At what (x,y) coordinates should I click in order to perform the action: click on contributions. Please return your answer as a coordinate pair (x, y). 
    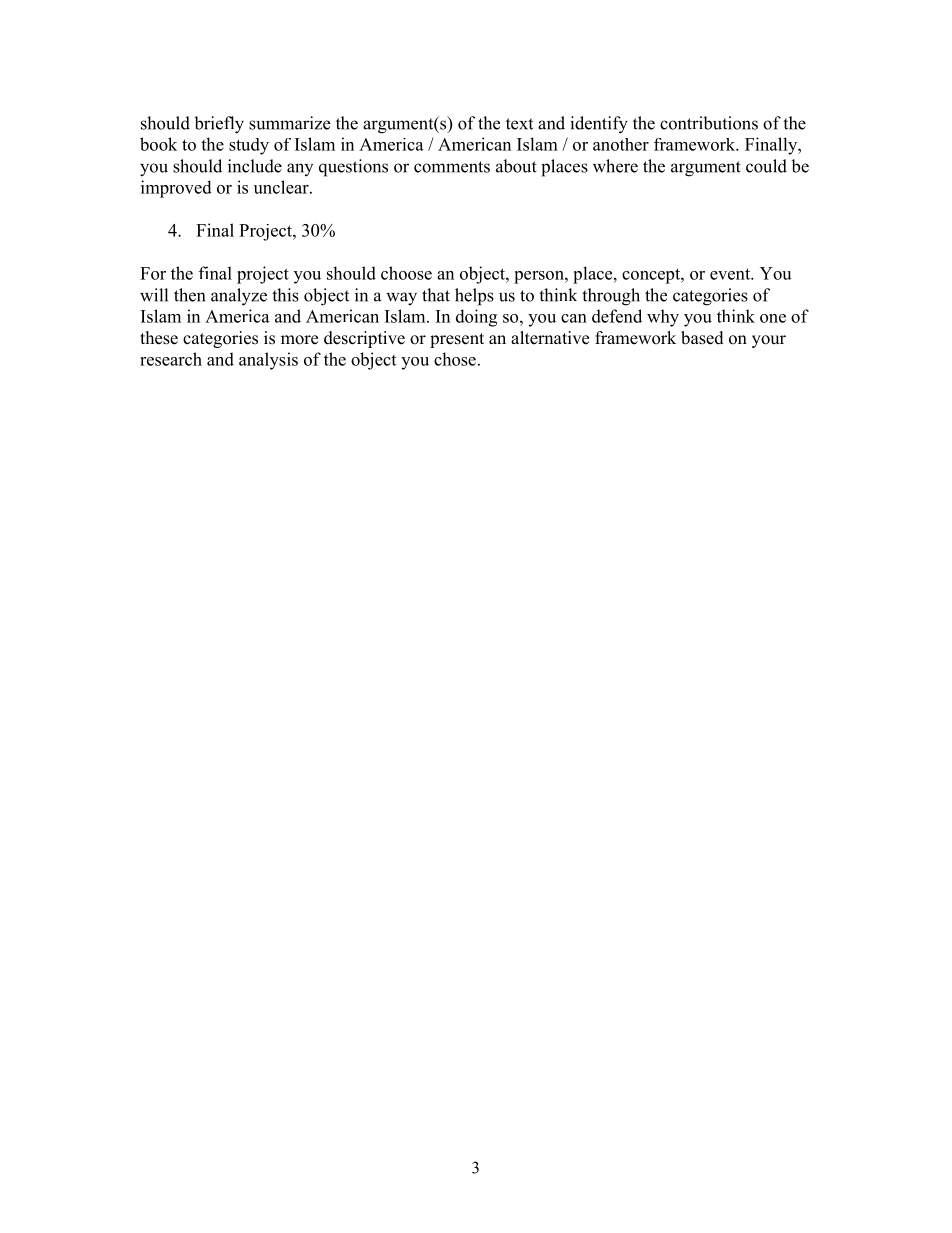
    Looking at the image, I should click on (709, 123).
